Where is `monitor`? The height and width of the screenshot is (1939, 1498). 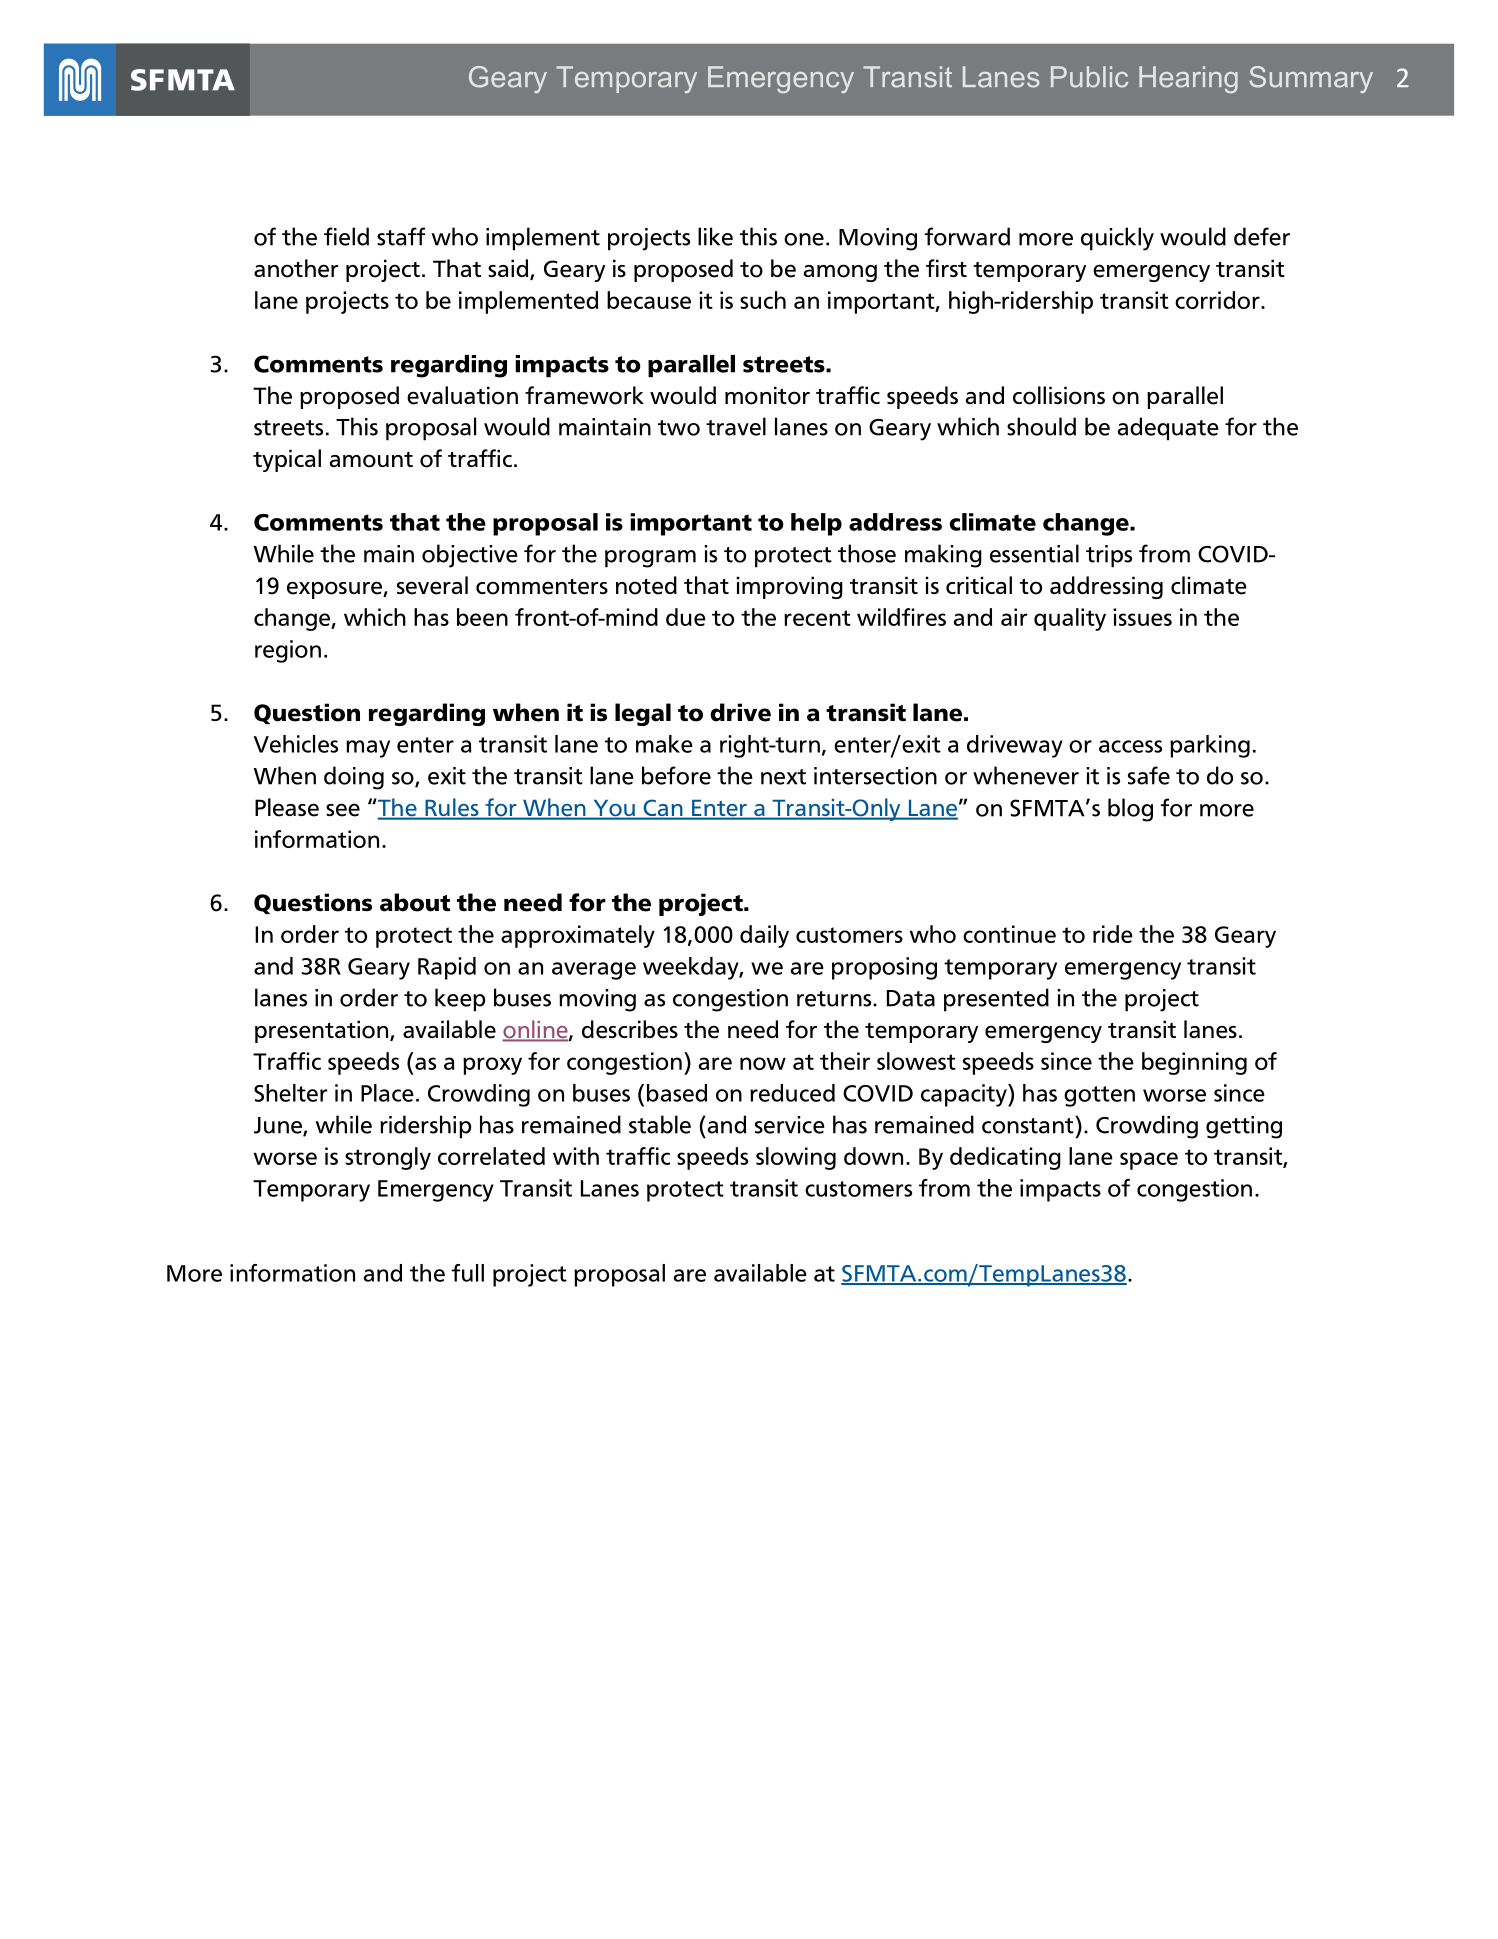 monitor is located at coordinates (767, 395).
